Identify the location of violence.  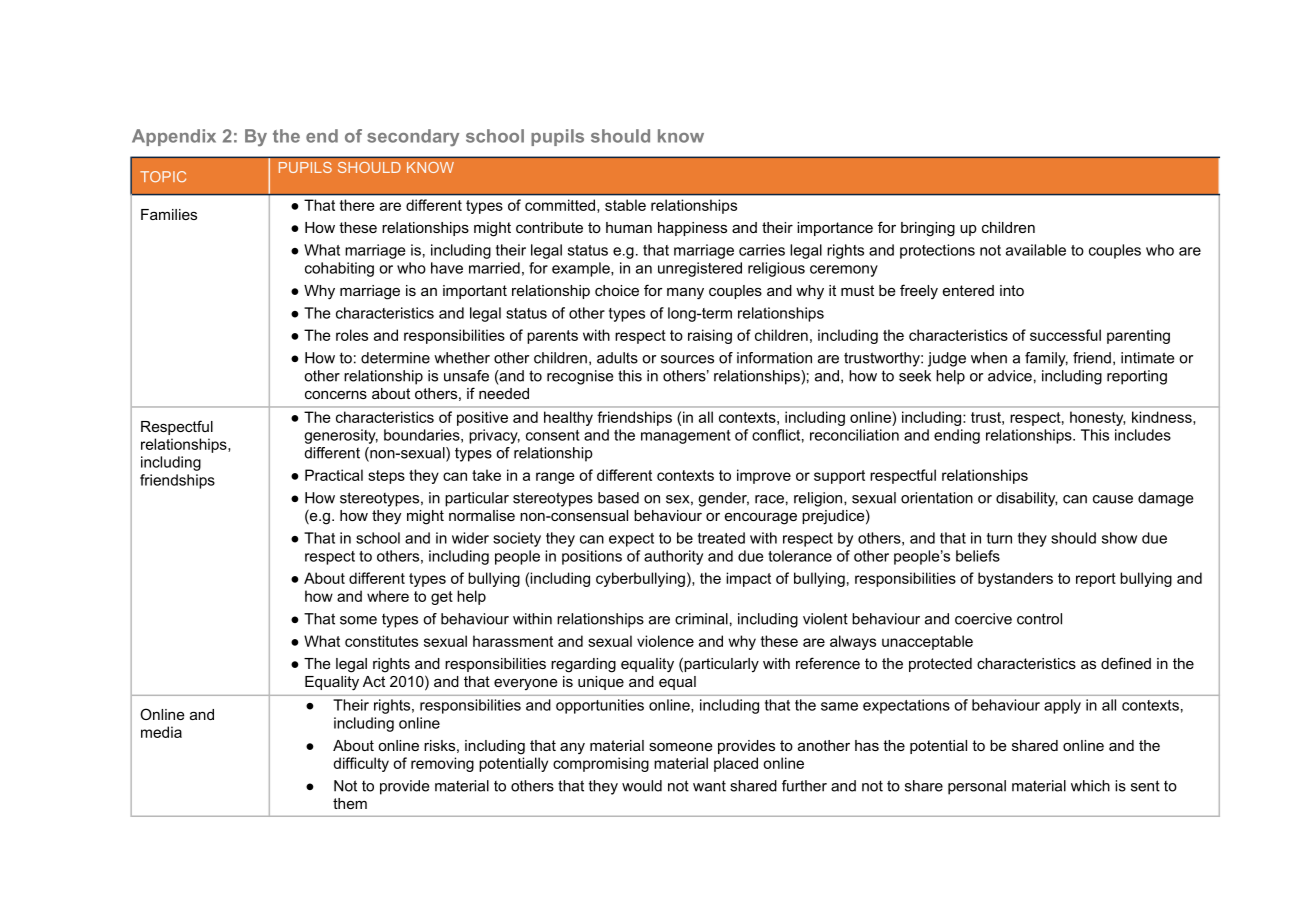
(665, 641).
